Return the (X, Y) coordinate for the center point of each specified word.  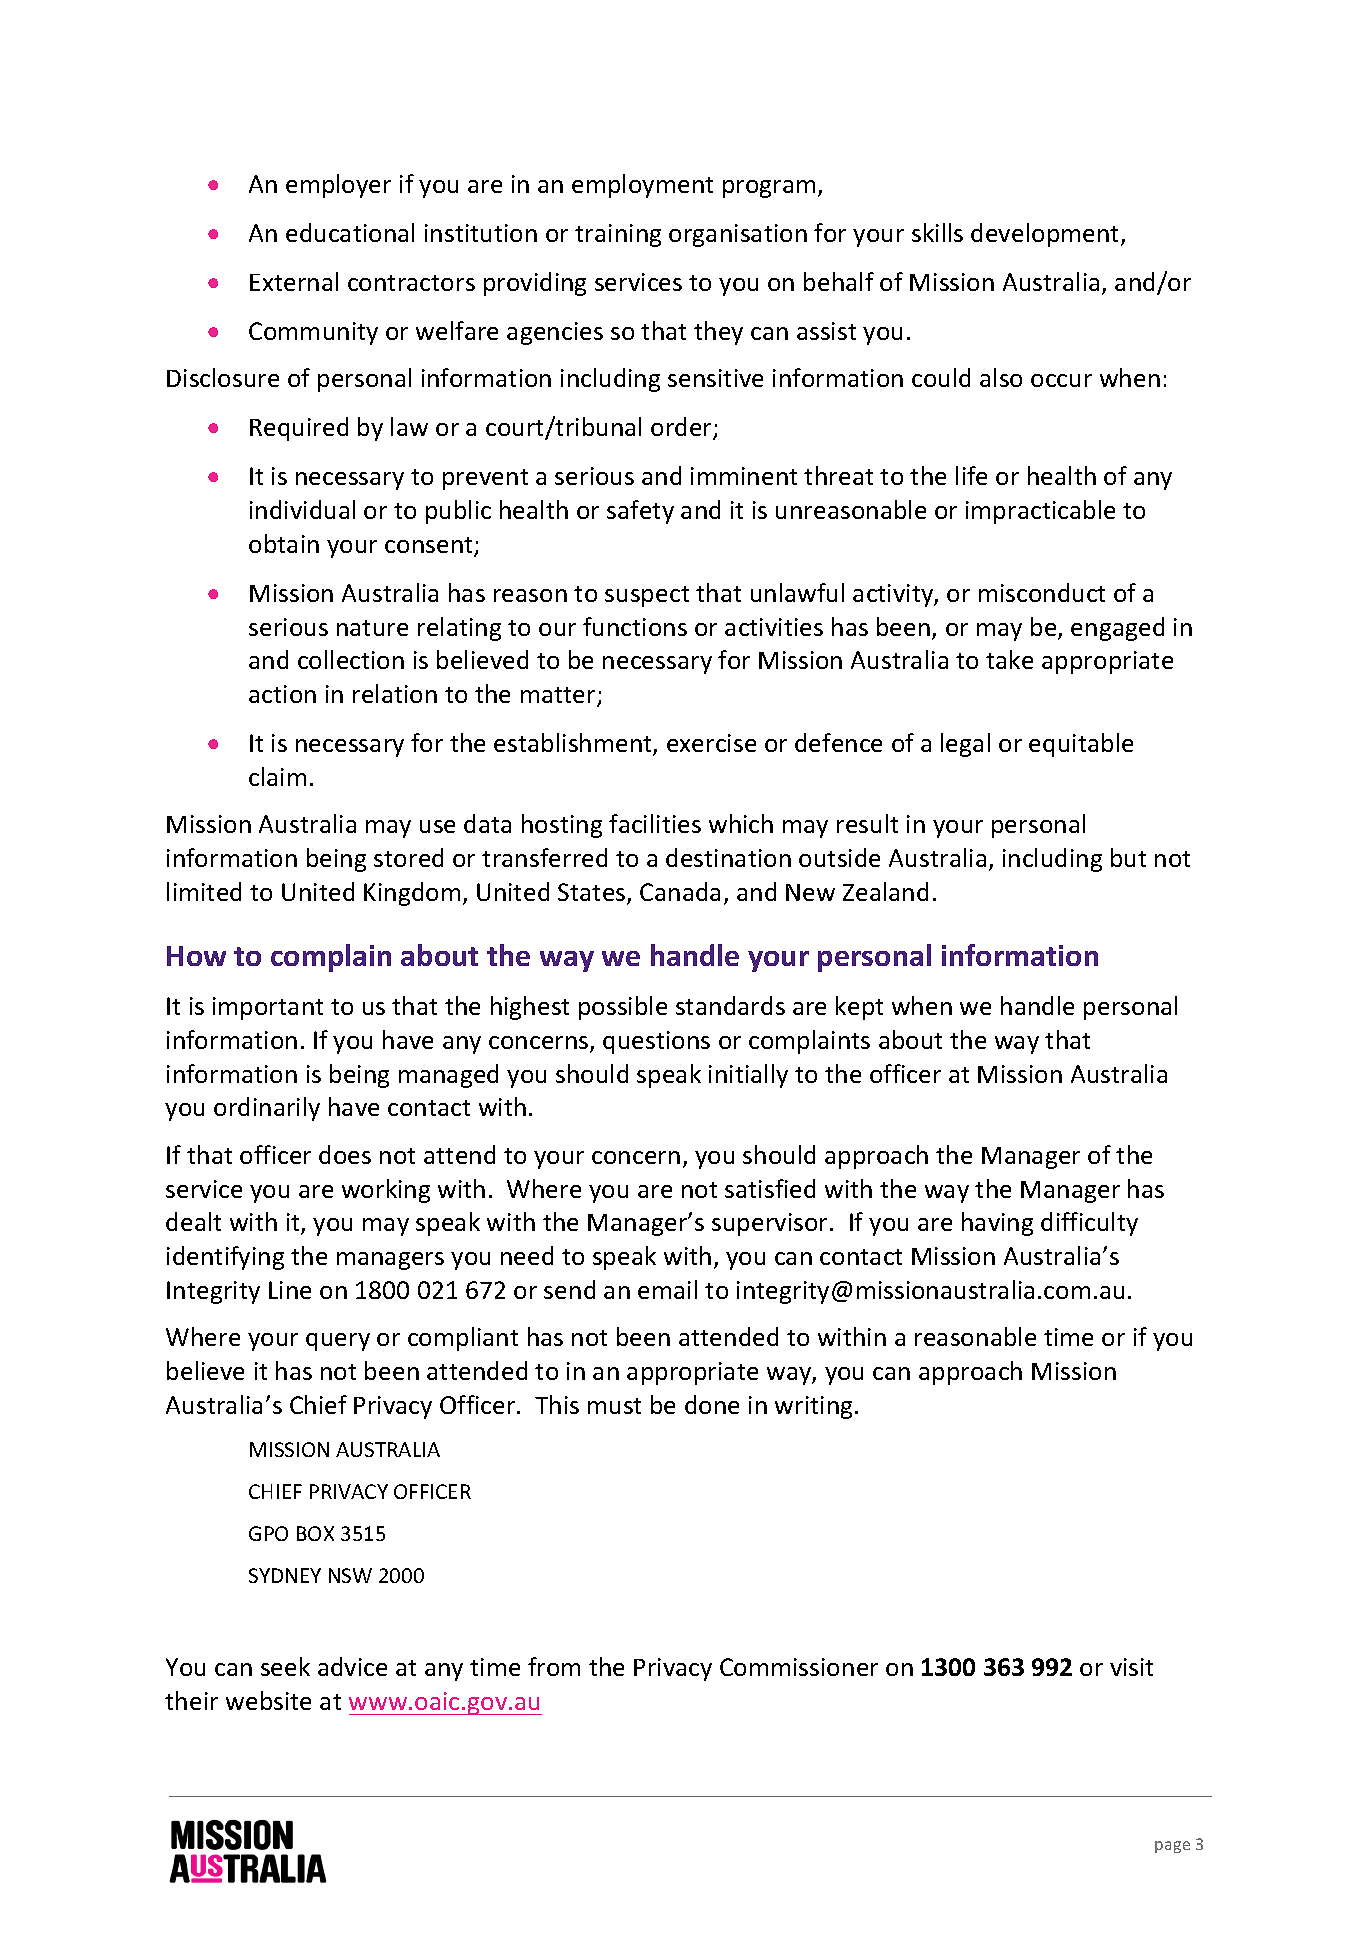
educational (350, 232)
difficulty (1089, 1224)
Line (290, 1290)
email (667, 1289)
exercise (711, 743)
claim (277, 776)
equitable (1081, 745)
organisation (738, 235)
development (1046, 235)
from (554, 1666)
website (268, 1700)
